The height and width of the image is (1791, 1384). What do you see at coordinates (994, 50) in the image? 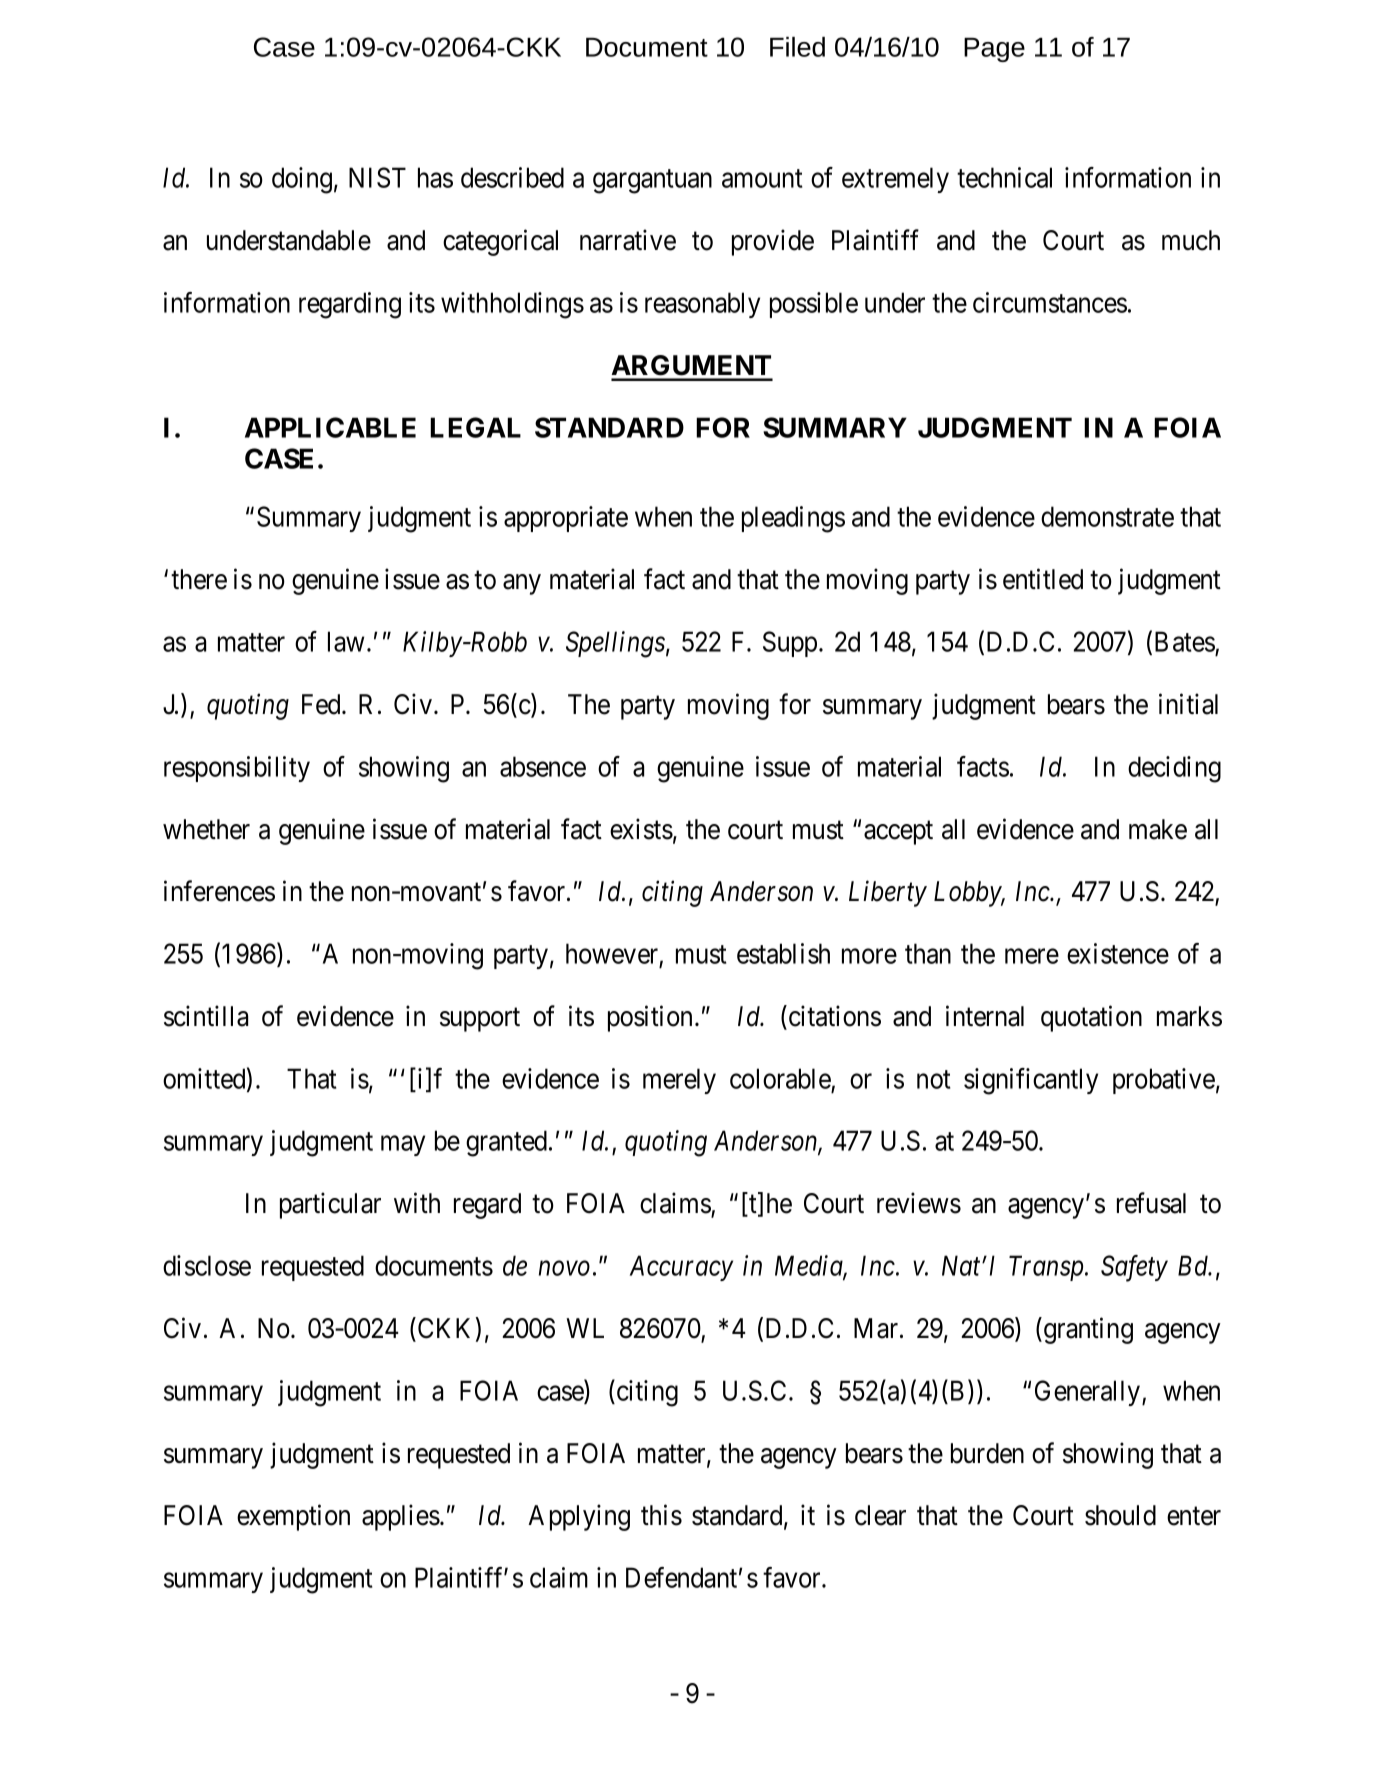
I see `Page` at bounding box center [994, 50].
